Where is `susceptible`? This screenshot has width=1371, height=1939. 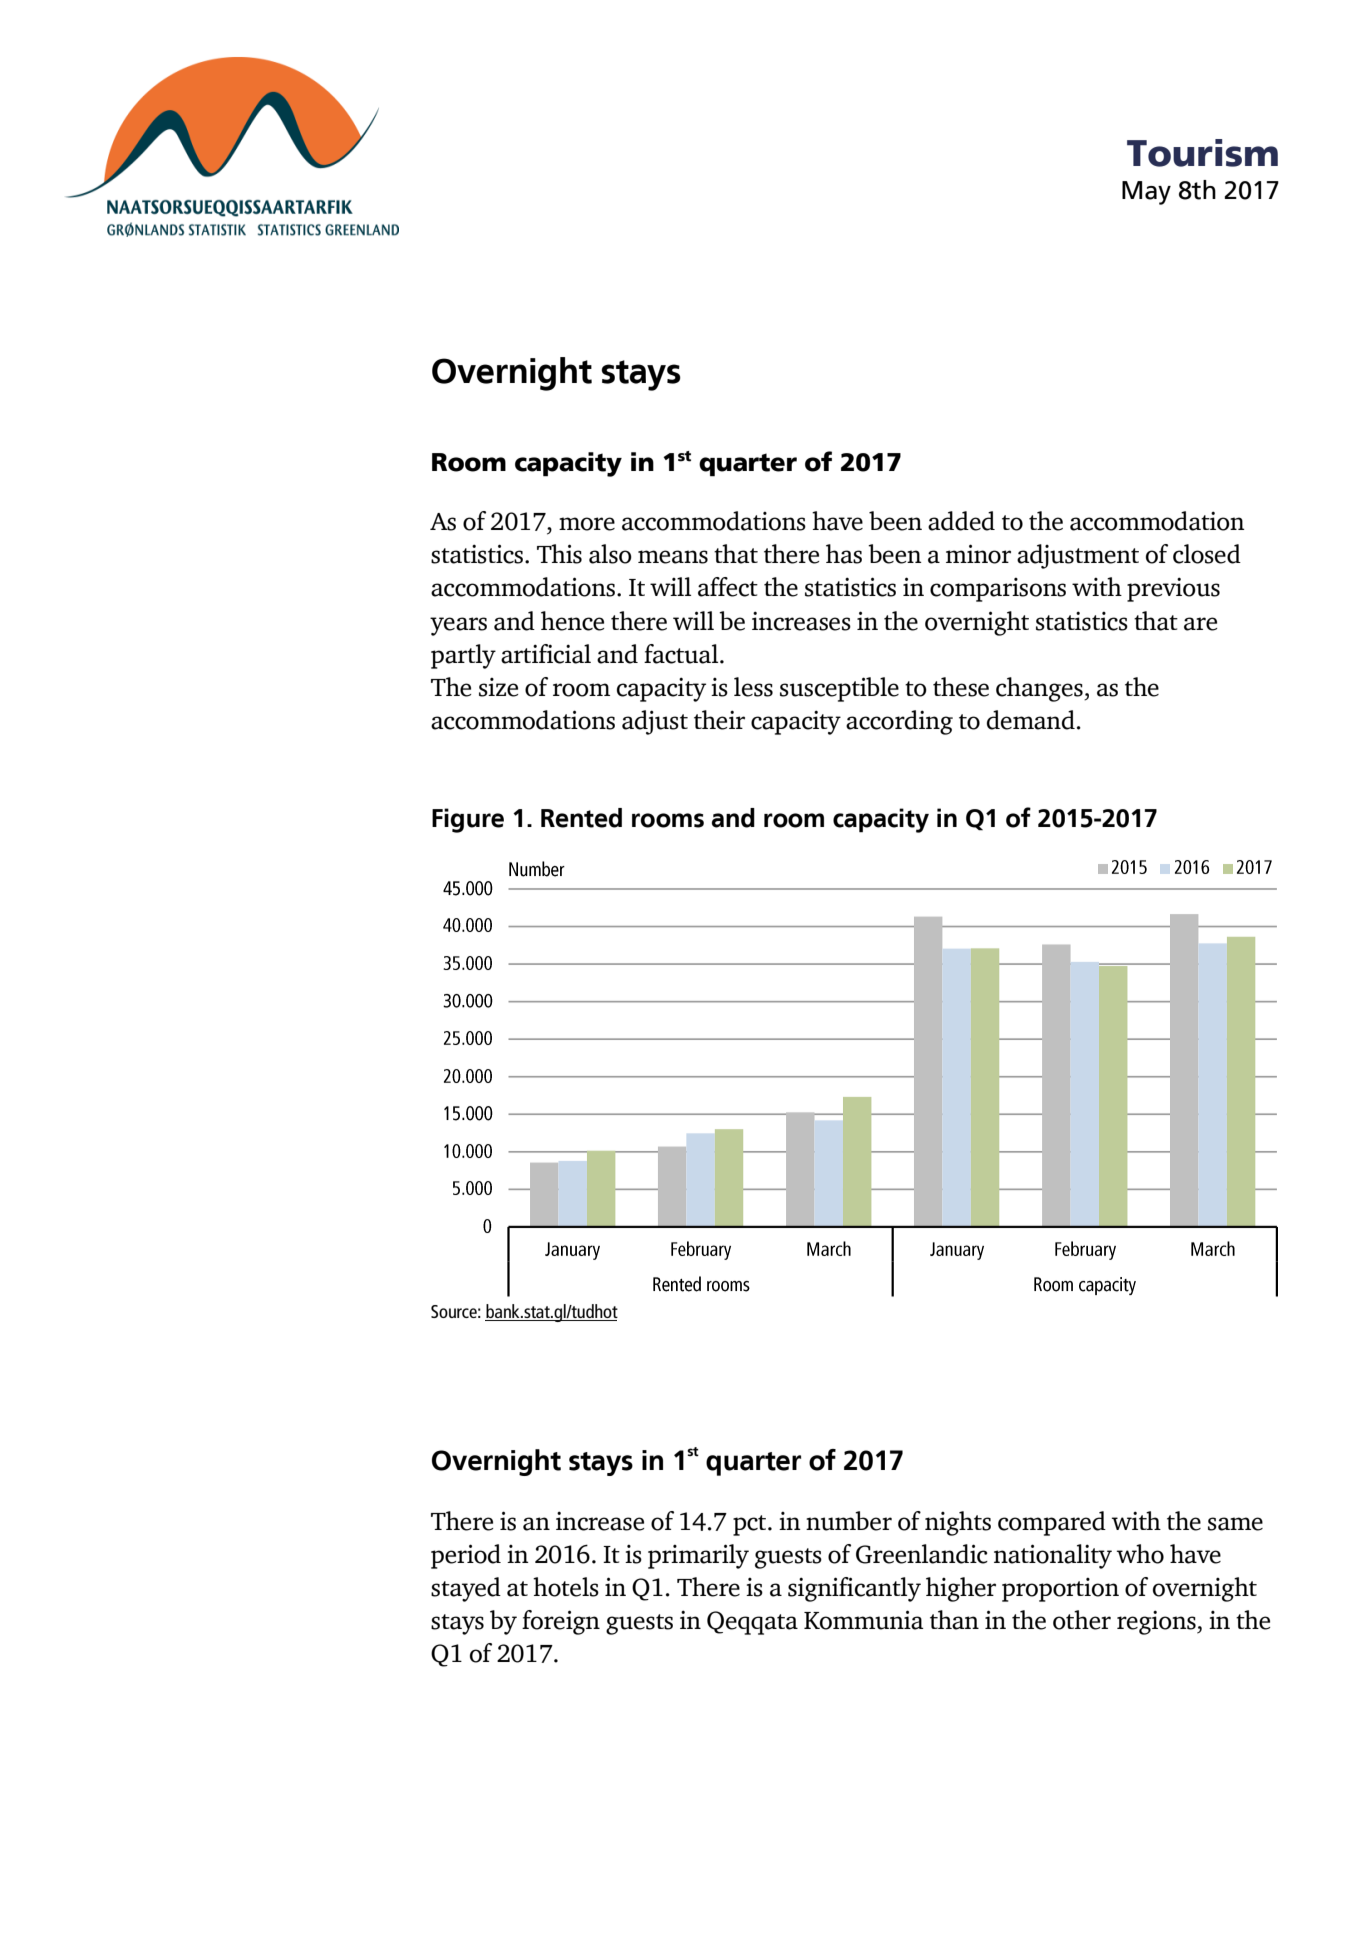 susceptible is located at coordinates (839, 689).
